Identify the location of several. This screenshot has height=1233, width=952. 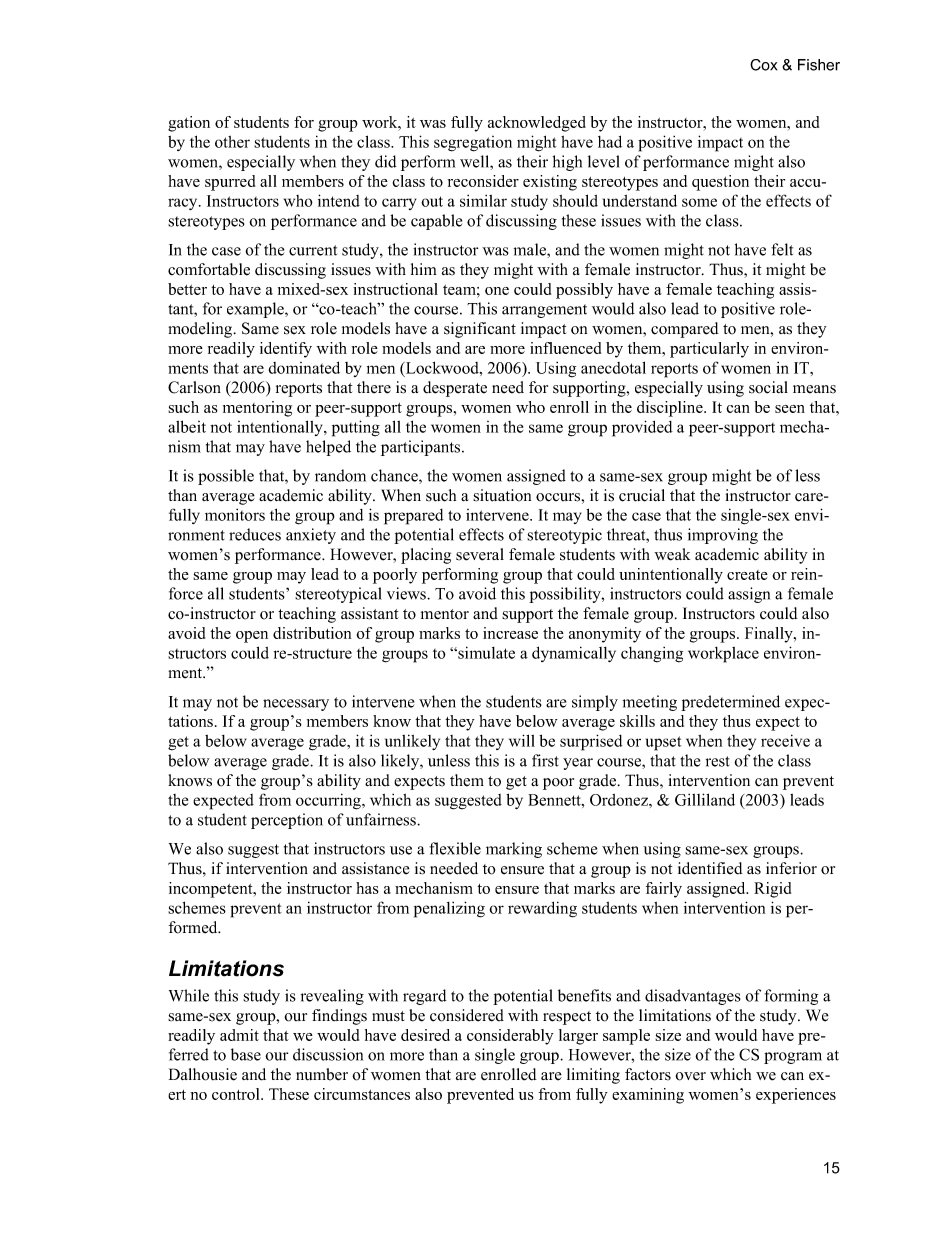
(480, 554).
